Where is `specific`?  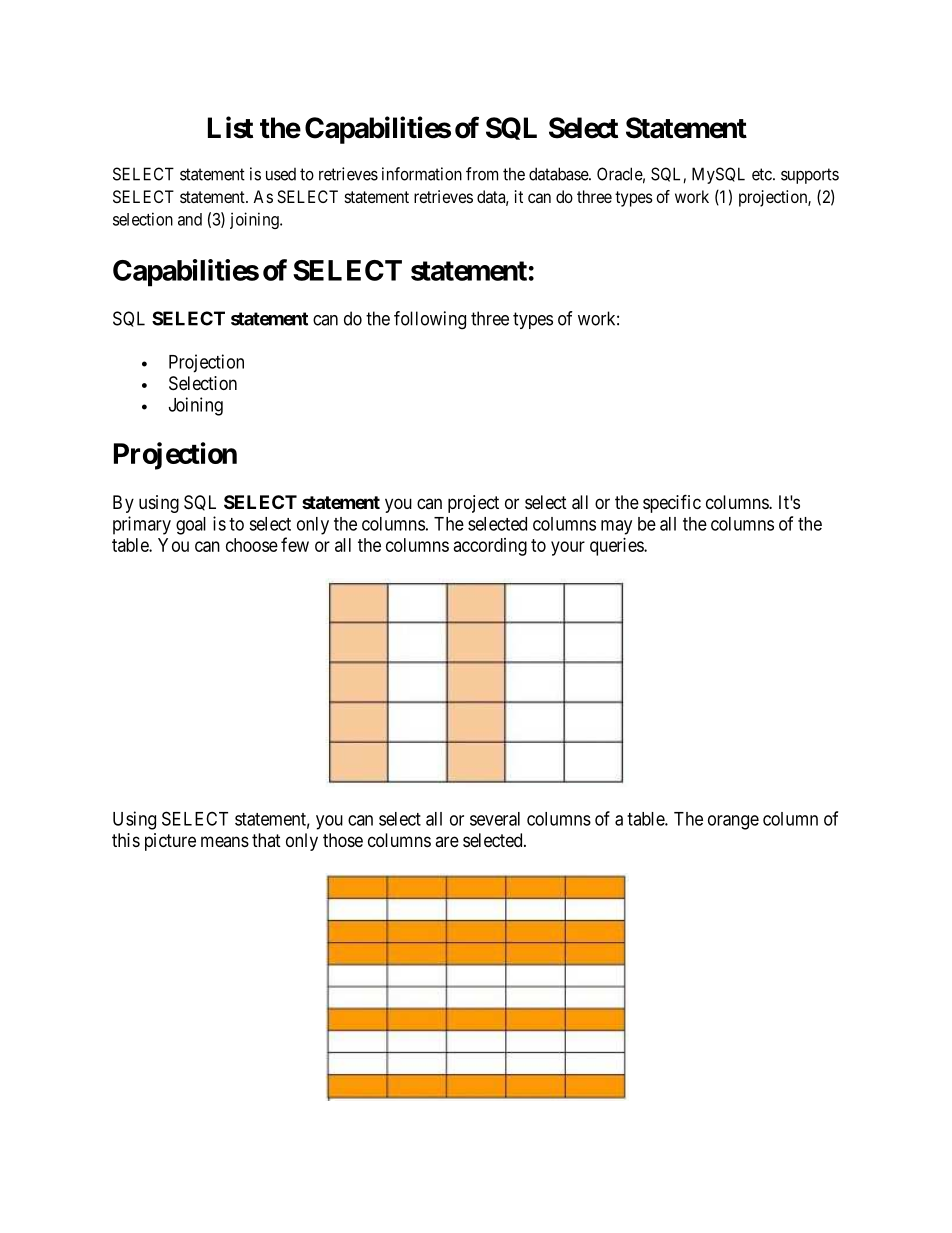
specific is located at coordinates (672, 503).
